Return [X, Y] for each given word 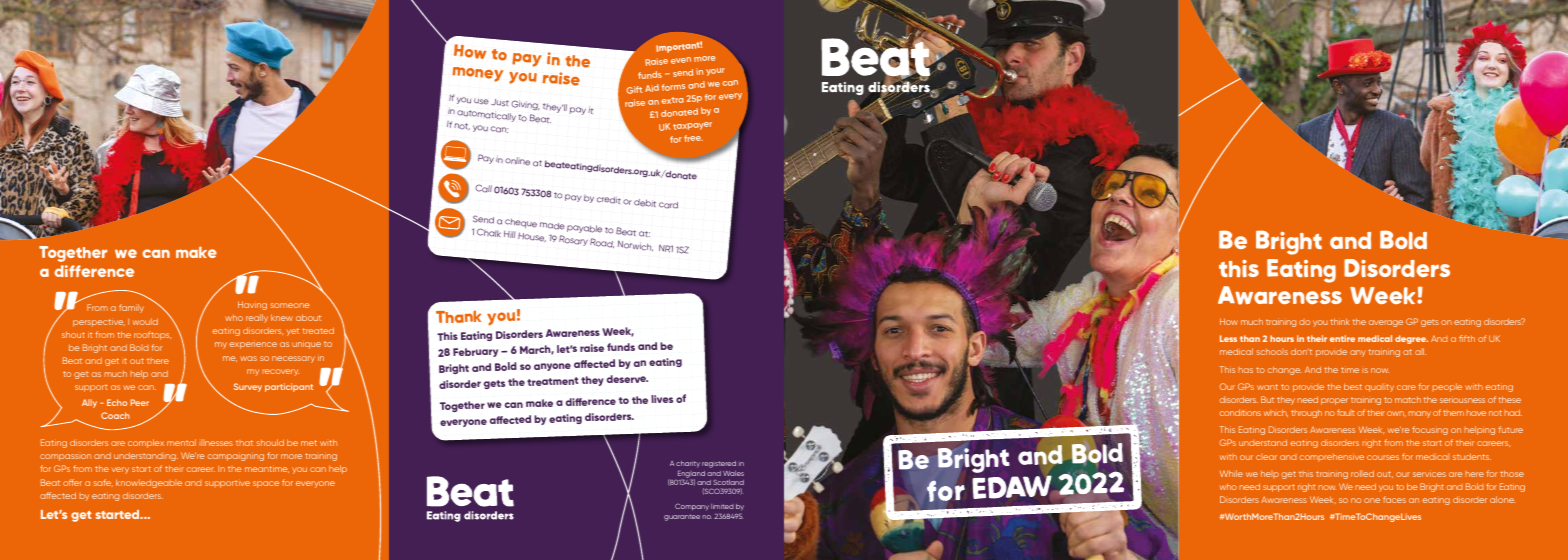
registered [719, 464]
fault [1346, 412]
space [266, 484]
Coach [115, 415]
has [1246, 370]
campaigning [236, 457]
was [248, 358]
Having [252, 305]
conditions [1240, 412]
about [308, 317]
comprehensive [1332, 457]
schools [1272, 352]
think [1340, 321]
